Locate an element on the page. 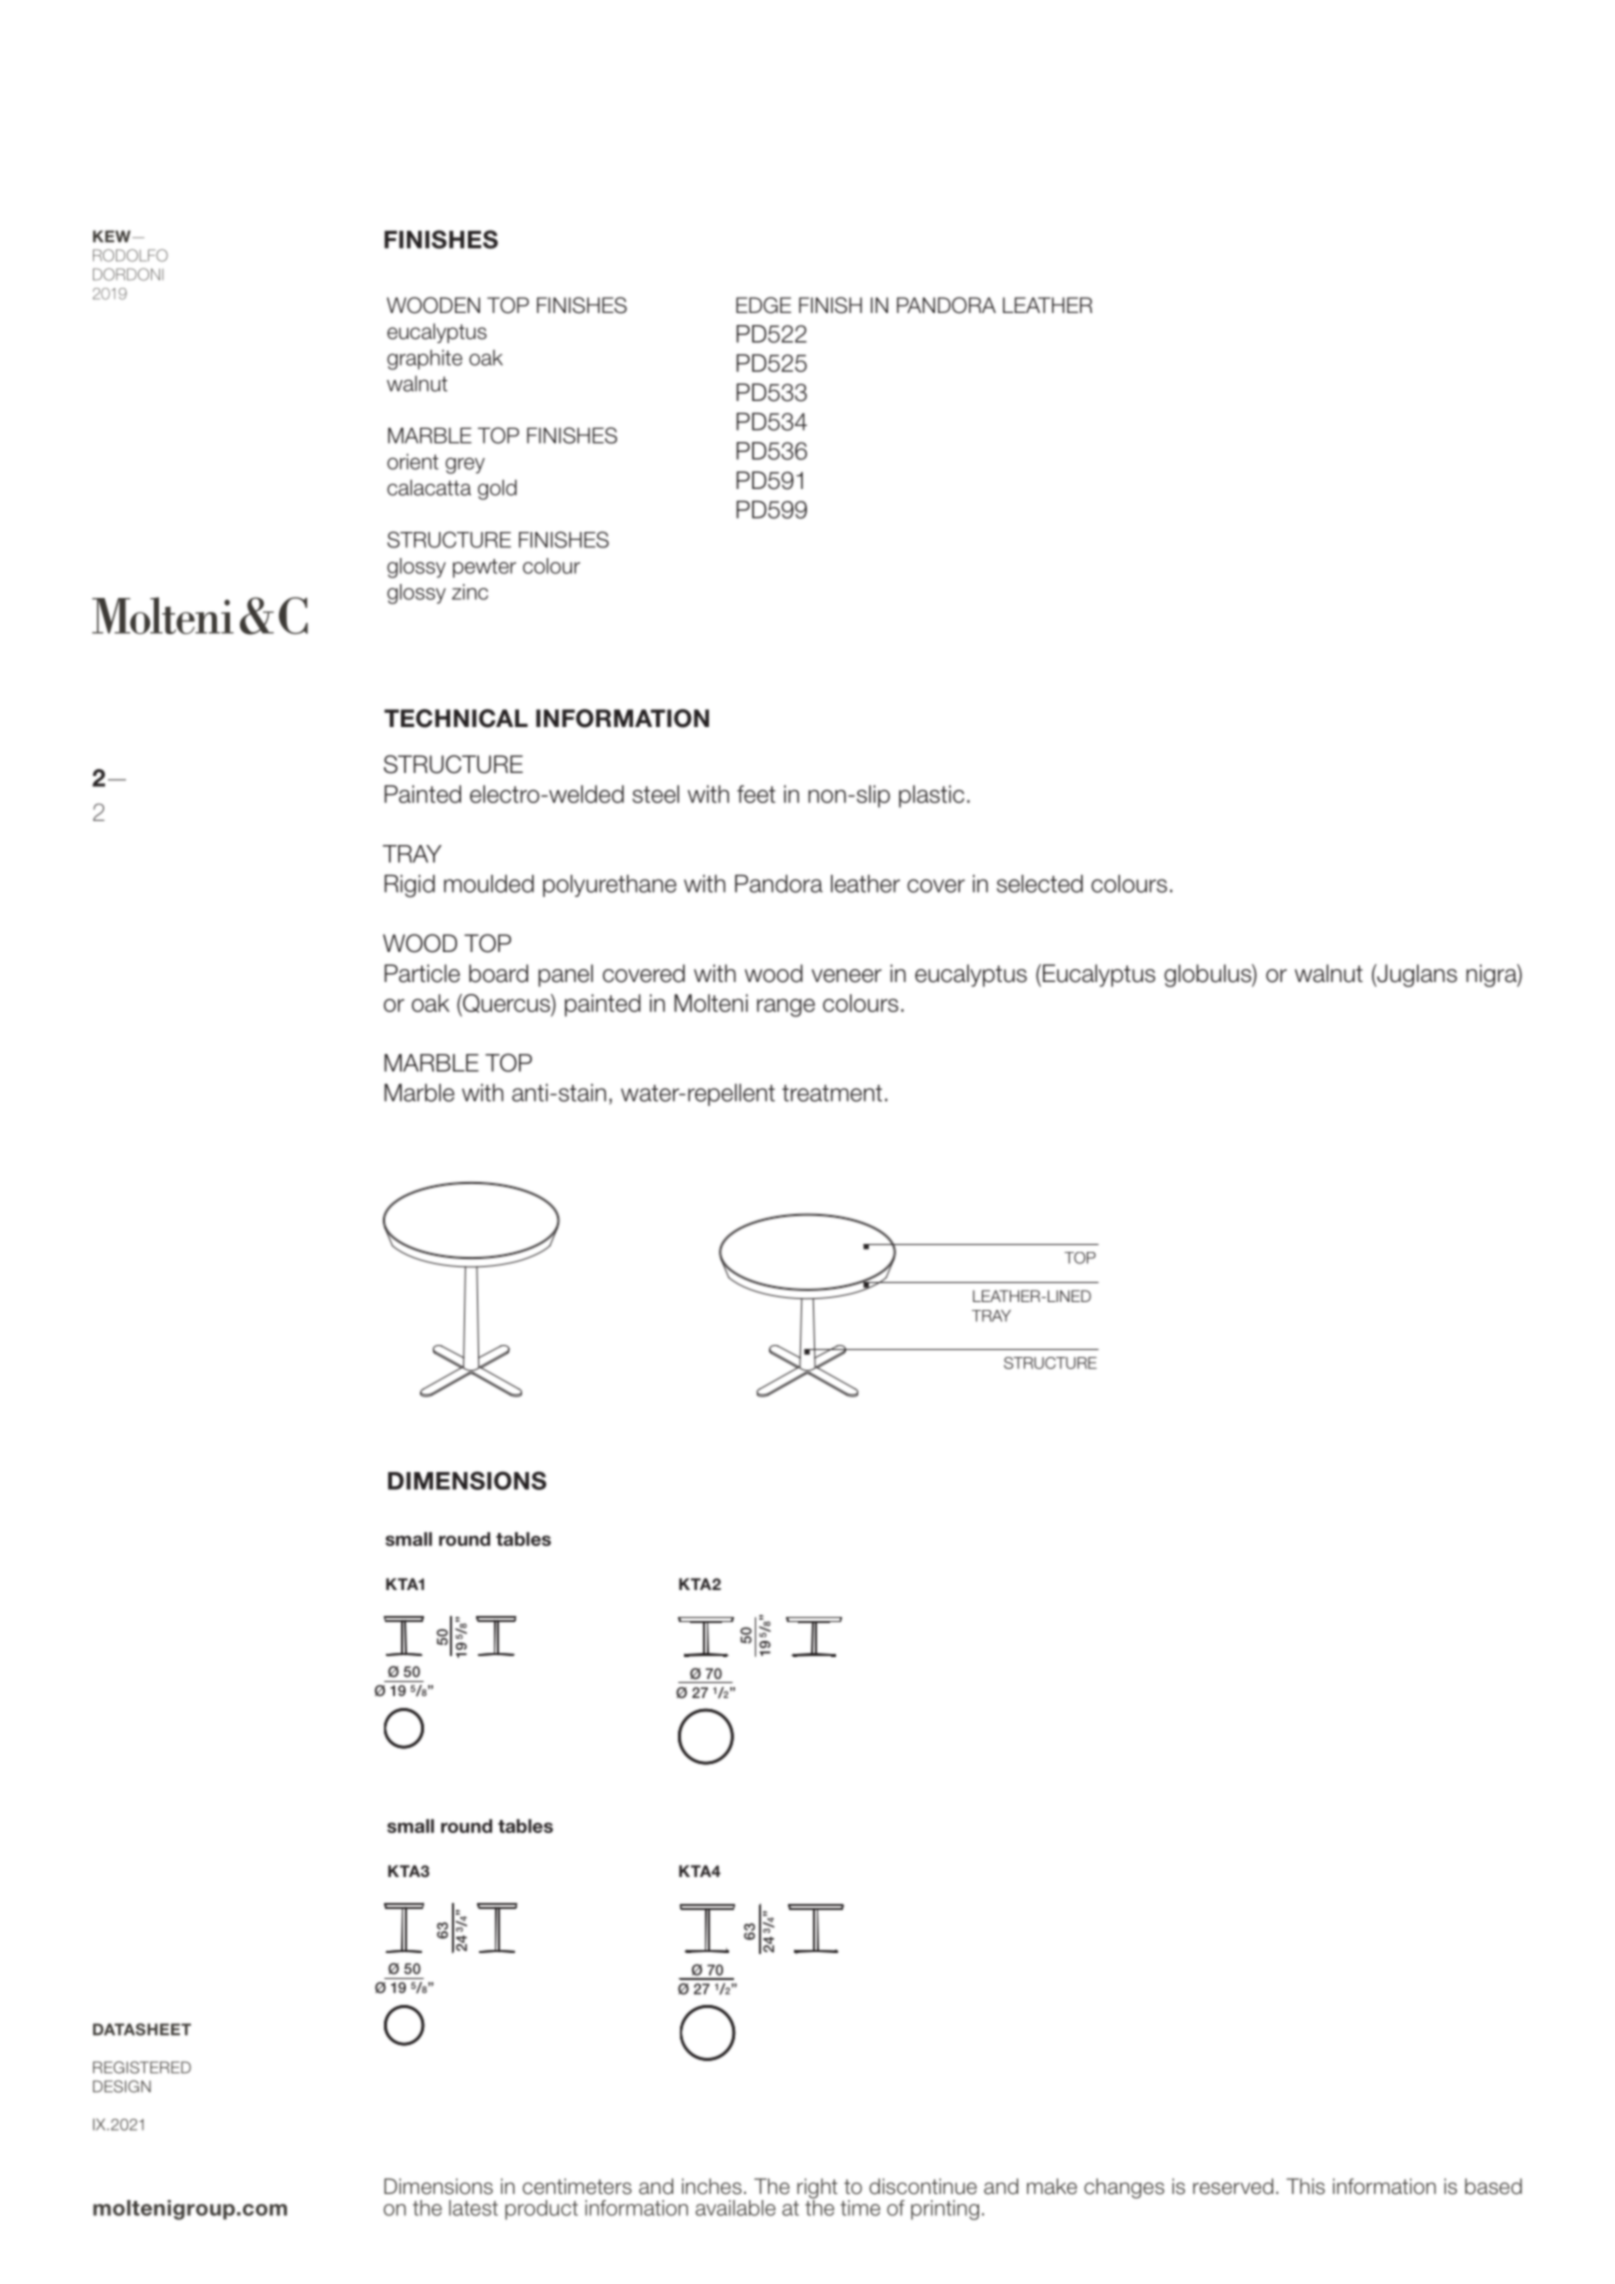 Image resolution: width=1615 pixels, height=2284 pixels. RODOLFO is located at coordinates (130, 255).
